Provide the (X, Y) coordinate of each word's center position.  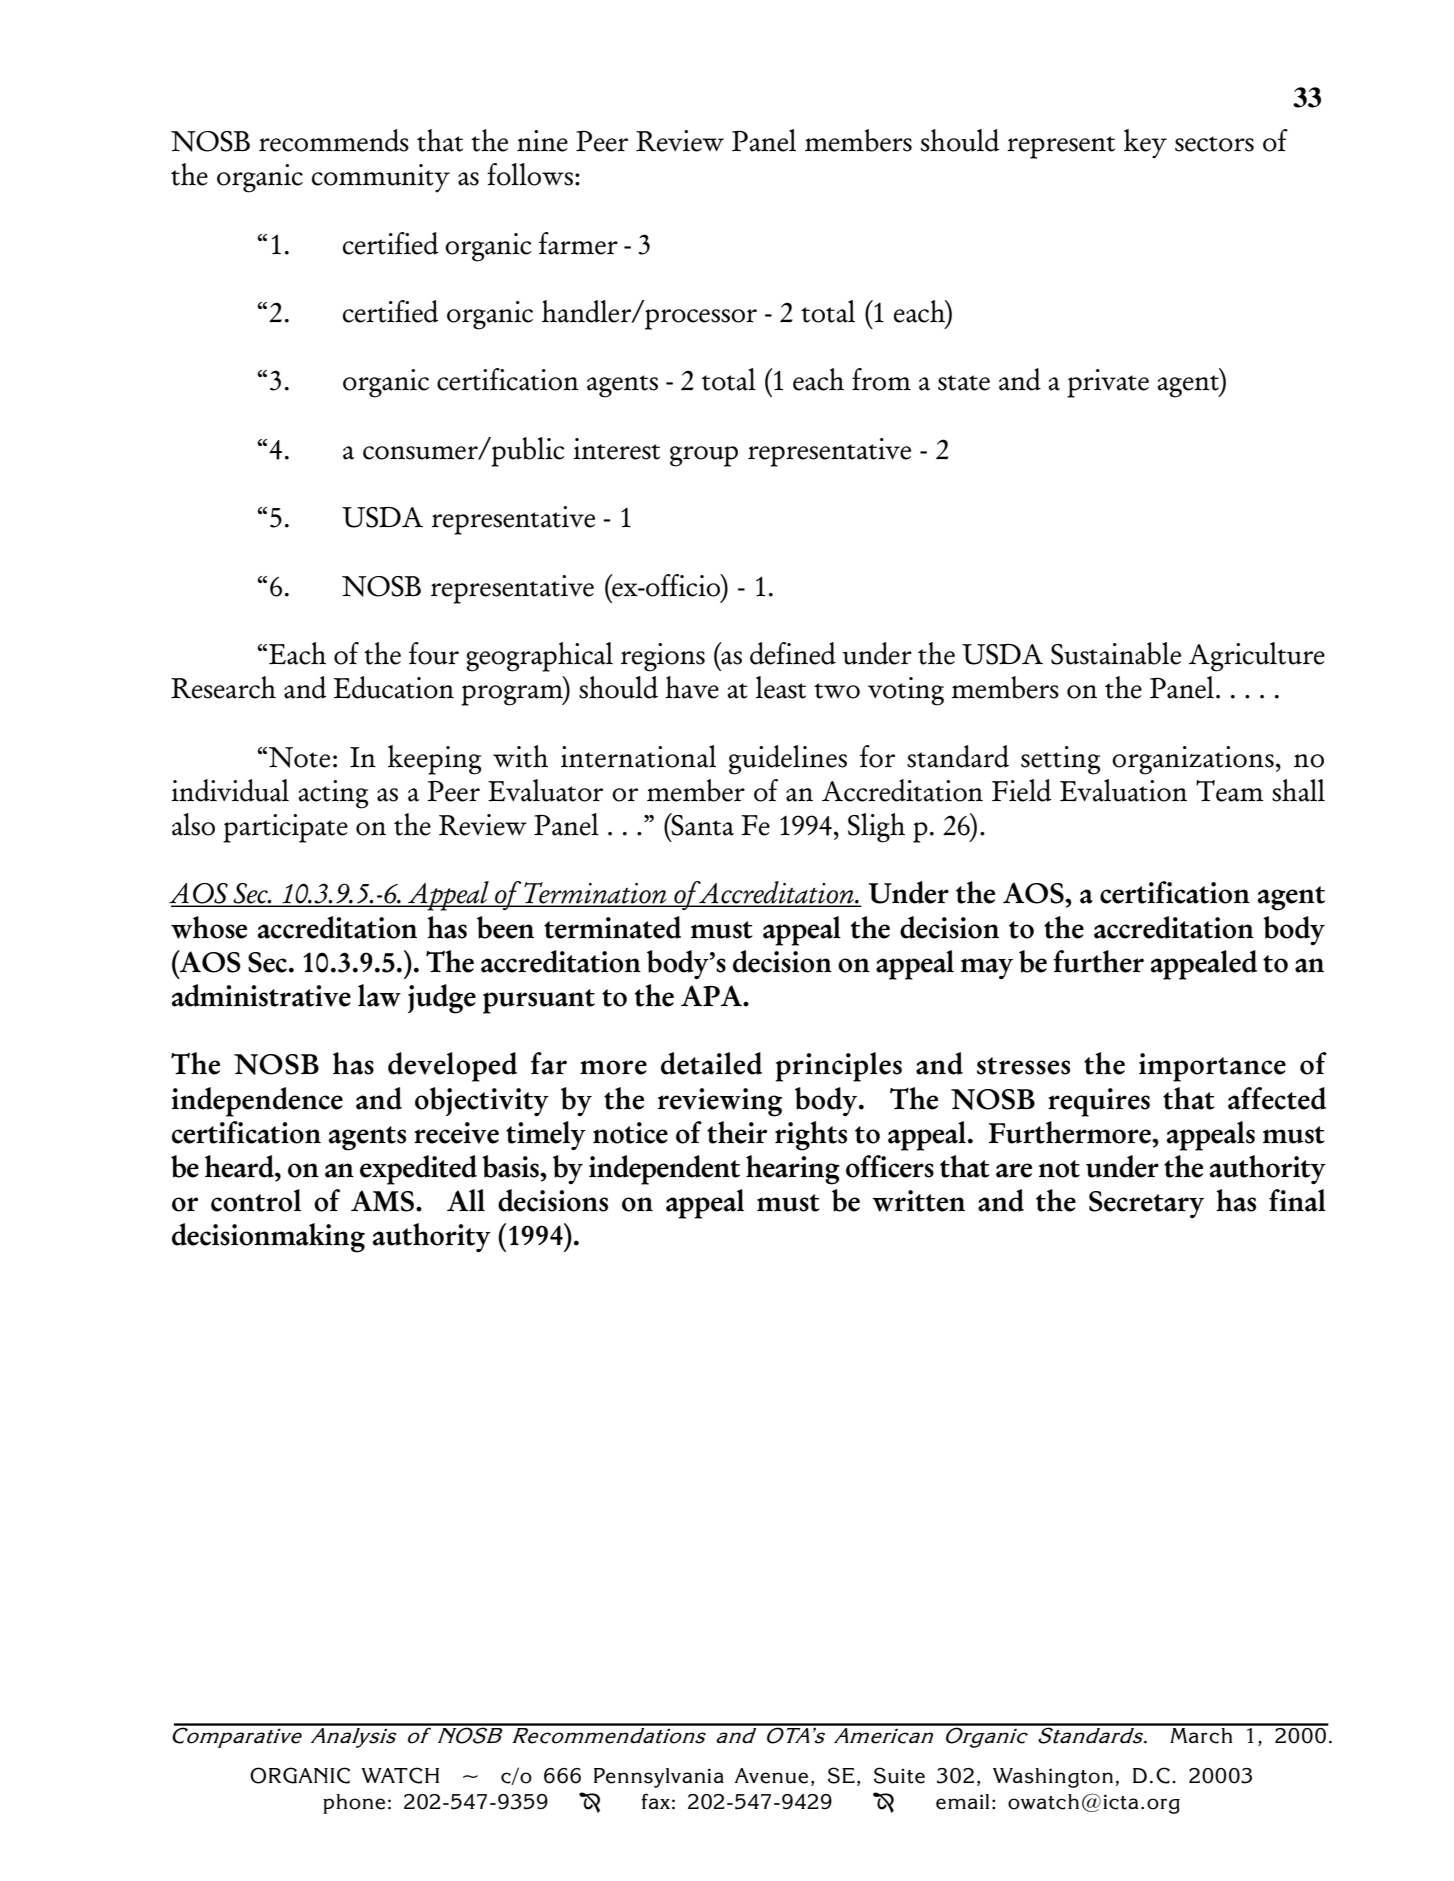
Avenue (771, 1776)
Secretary (1146, 1204)
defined (793, 653)
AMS (384, 1201)
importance (1212, 1067)
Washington (1053, 1778)
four (434, 653)
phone (354, 1804)
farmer (578, 243)
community (381, 178)
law (379, 995)
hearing (793, 1170)
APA (712, 995)
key (1145, 144)
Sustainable (1116, 653)
